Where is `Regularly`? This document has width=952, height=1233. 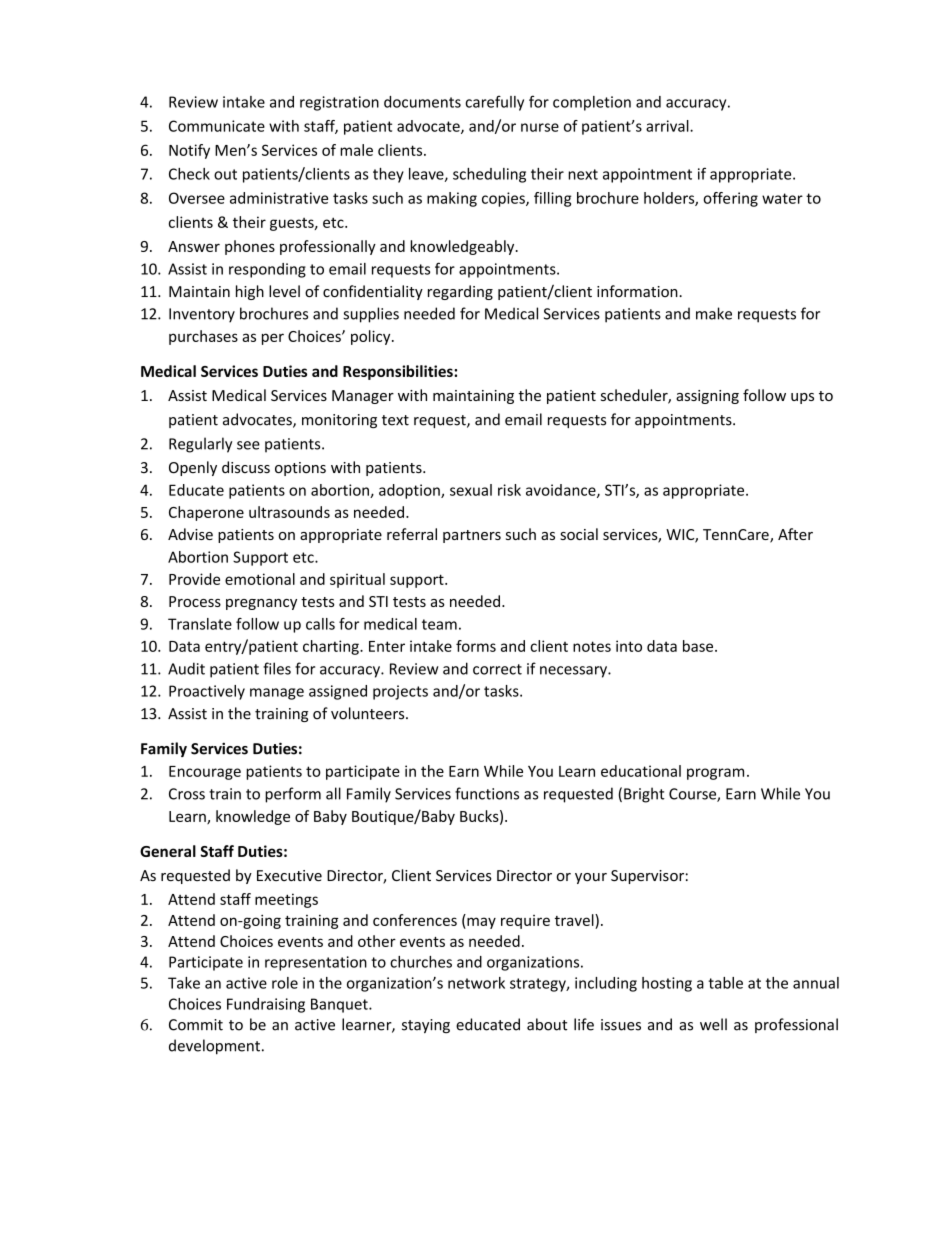 Regularly is located at coordinates (200, 445).
